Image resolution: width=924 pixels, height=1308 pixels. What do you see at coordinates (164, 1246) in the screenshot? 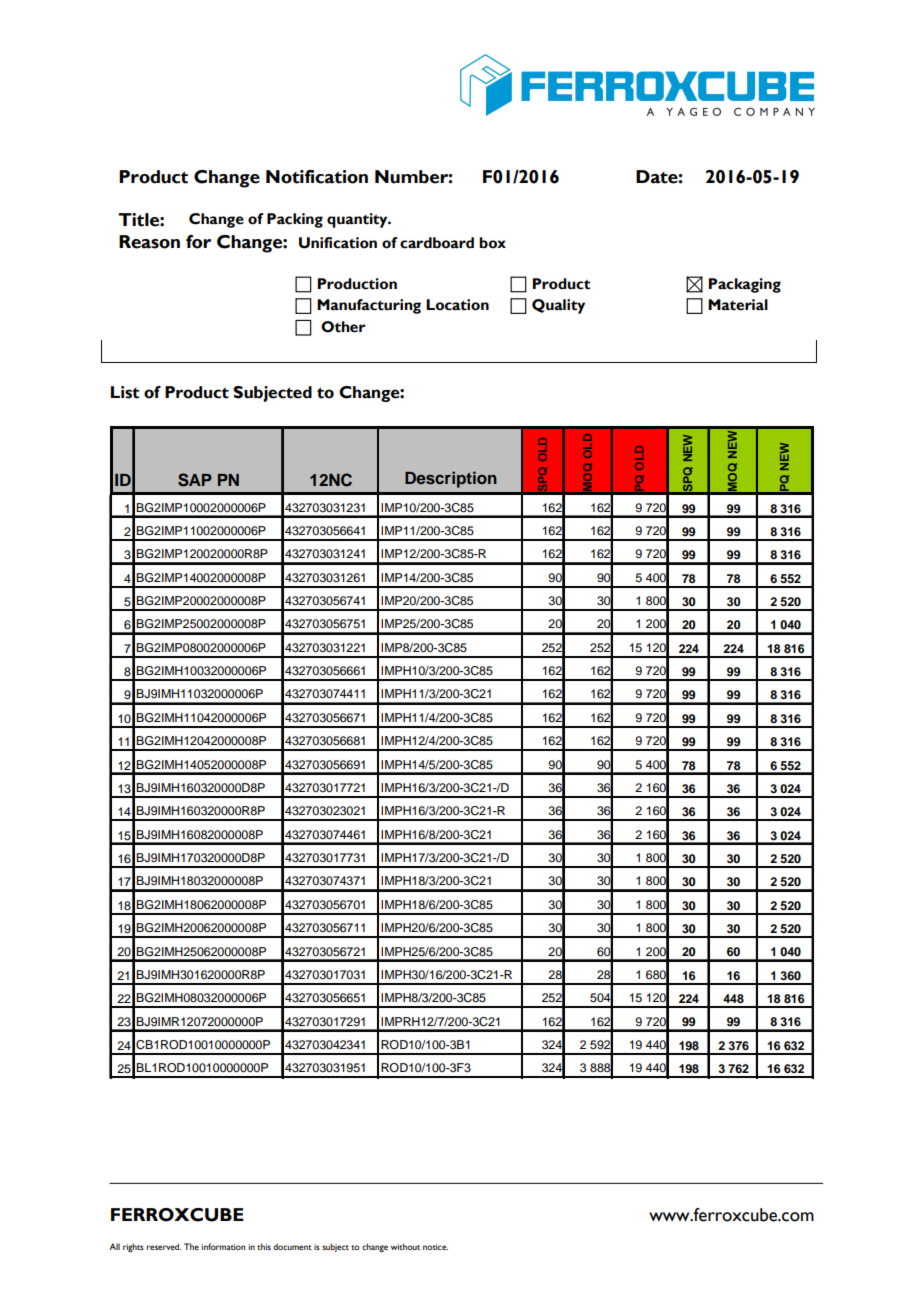
I see `reserved` at bounding box center [164, 1246].
